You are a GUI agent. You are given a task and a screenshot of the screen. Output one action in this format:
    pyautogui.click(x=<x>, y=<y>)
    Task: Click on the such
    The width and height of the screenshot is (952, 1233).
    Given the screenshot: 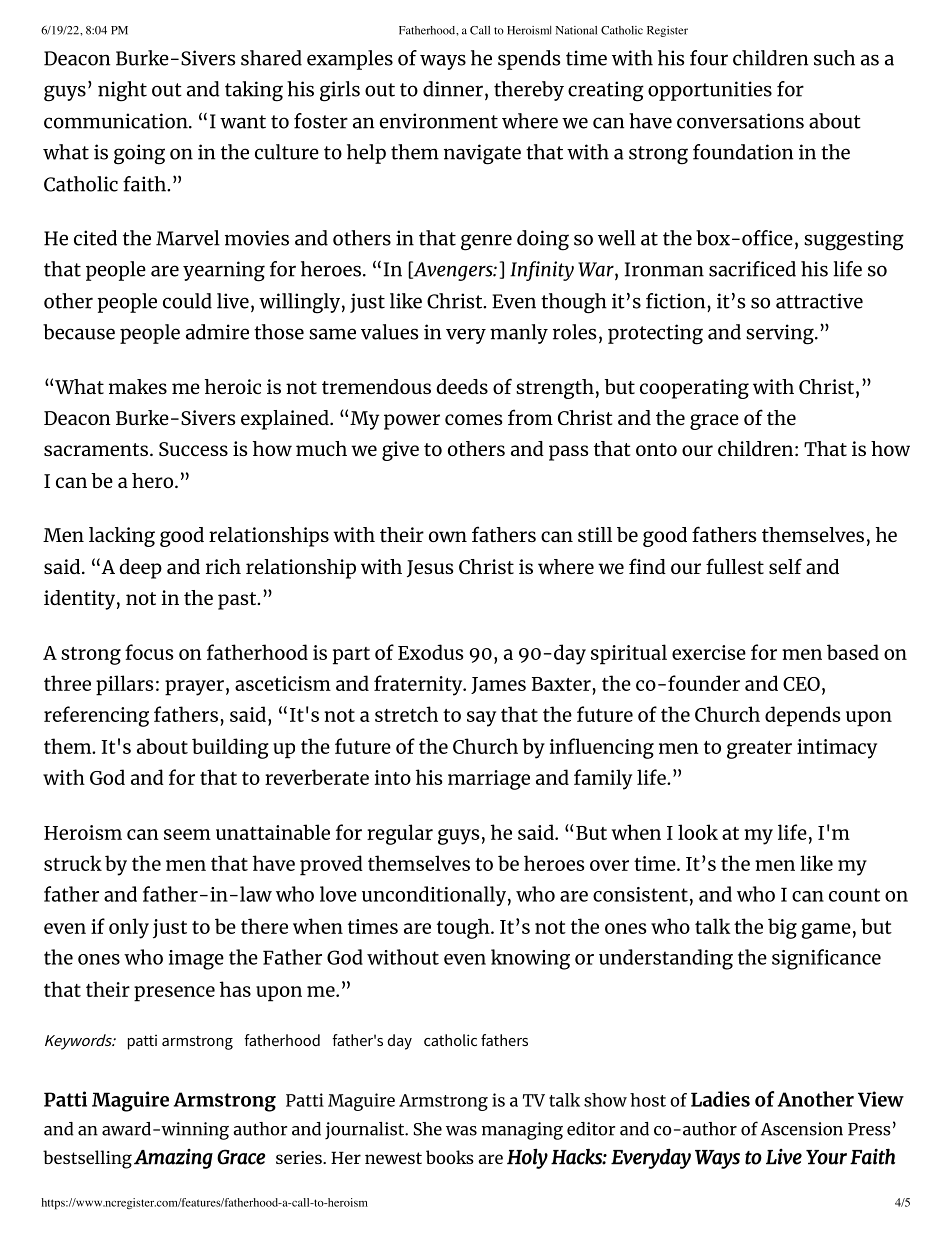 What is the action you would take?
    pyautogui.click(x=834, y=58)
